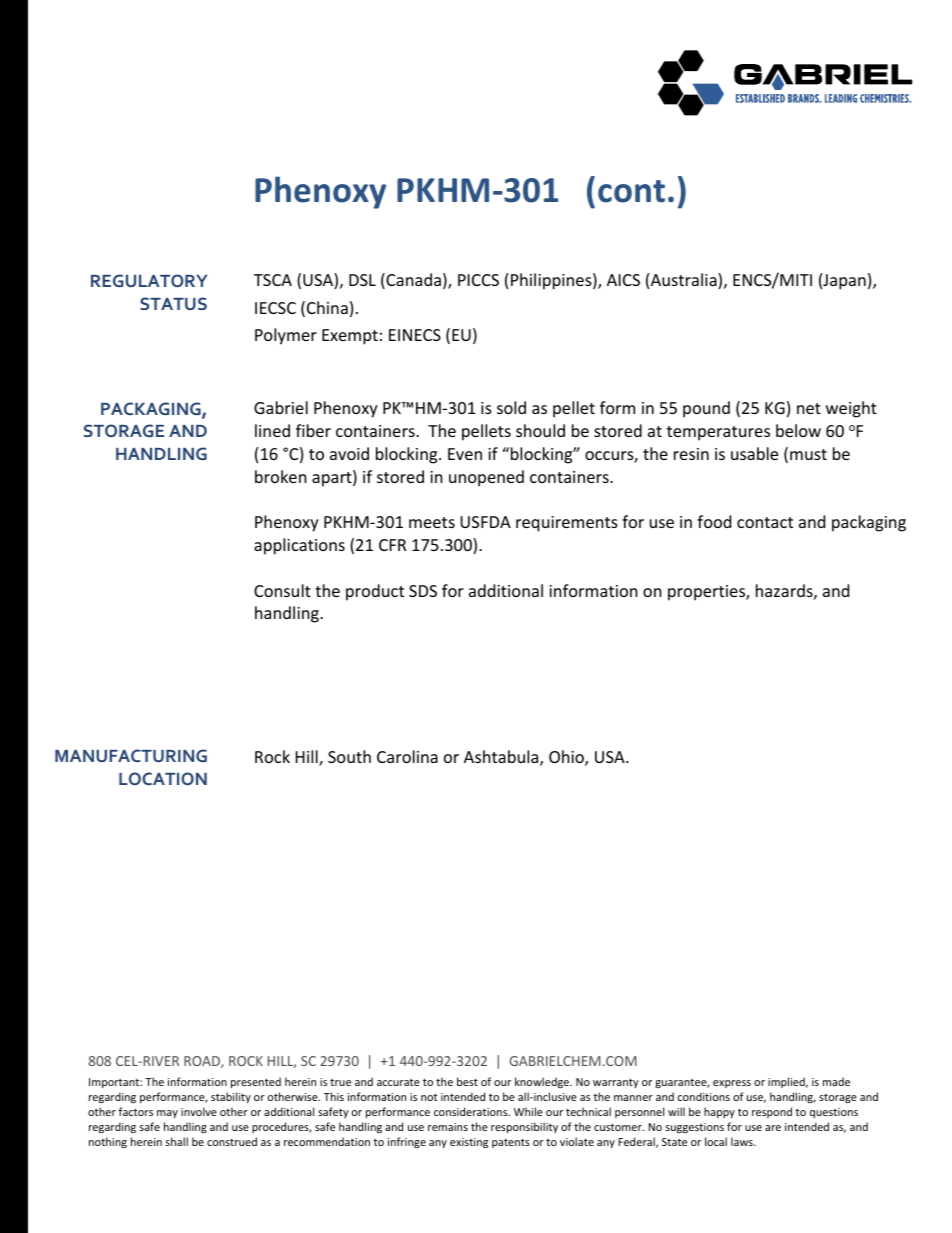 The image size is (952, 1233). Describe the element at coordinates (772, 1112) in the screenshot. I see `respond` at that location.
